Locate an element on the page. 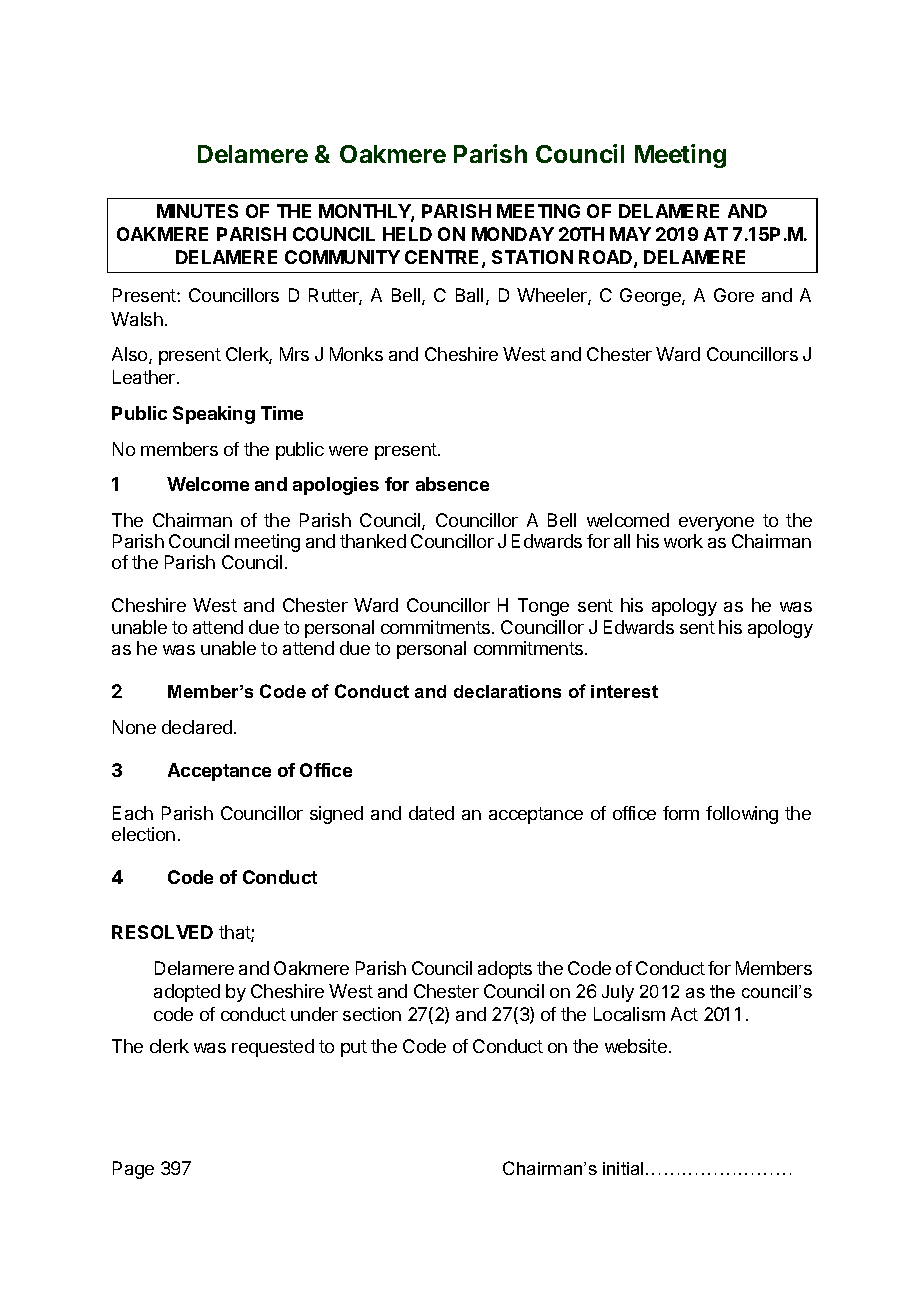 This image has height=1308, width=924. Page is located at coordinates (133, 1170).
